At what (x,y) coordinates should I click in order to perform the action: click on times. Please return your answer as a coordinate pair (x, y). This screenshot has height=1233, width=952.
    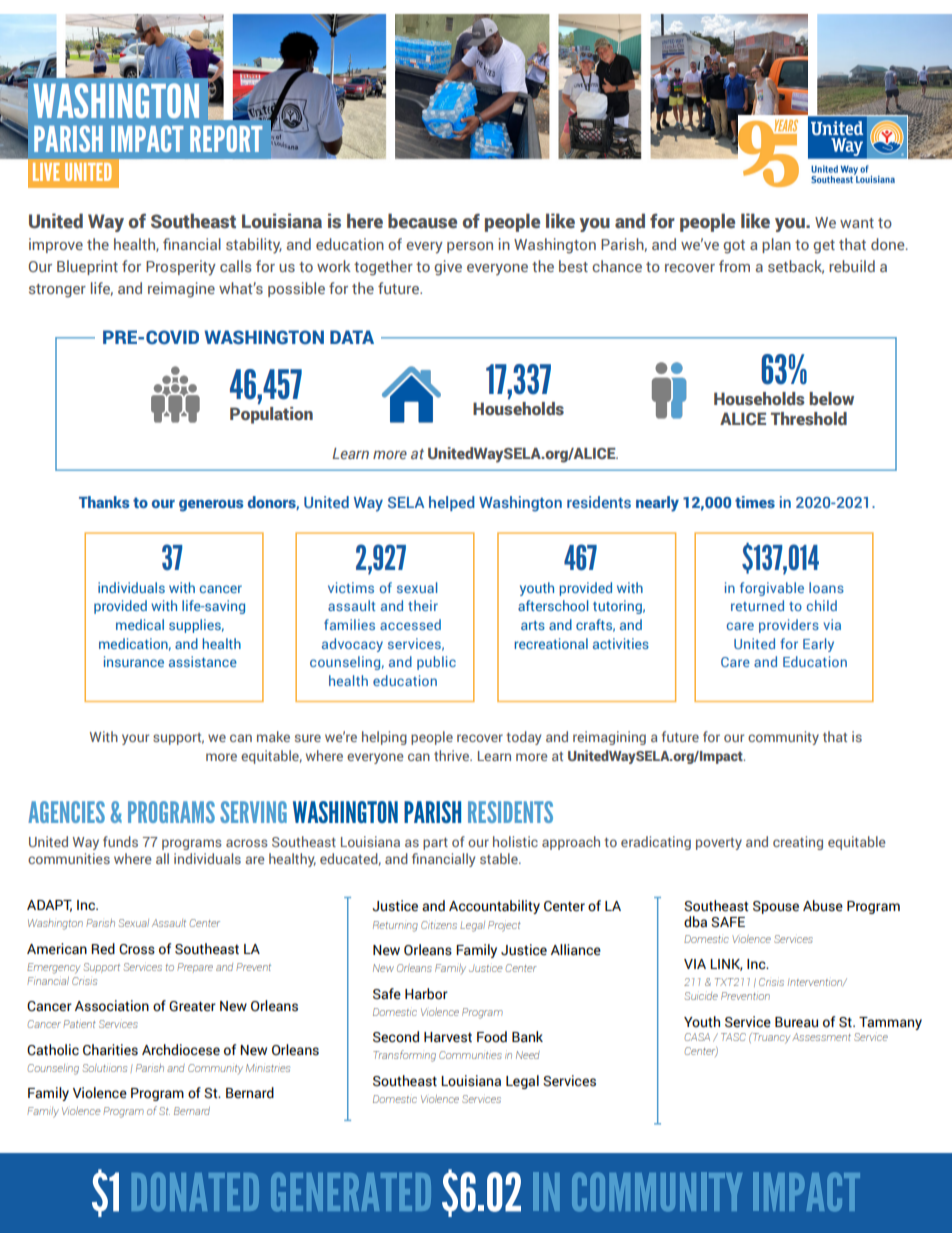
    Looking at the image, I should click on (755, 502).
